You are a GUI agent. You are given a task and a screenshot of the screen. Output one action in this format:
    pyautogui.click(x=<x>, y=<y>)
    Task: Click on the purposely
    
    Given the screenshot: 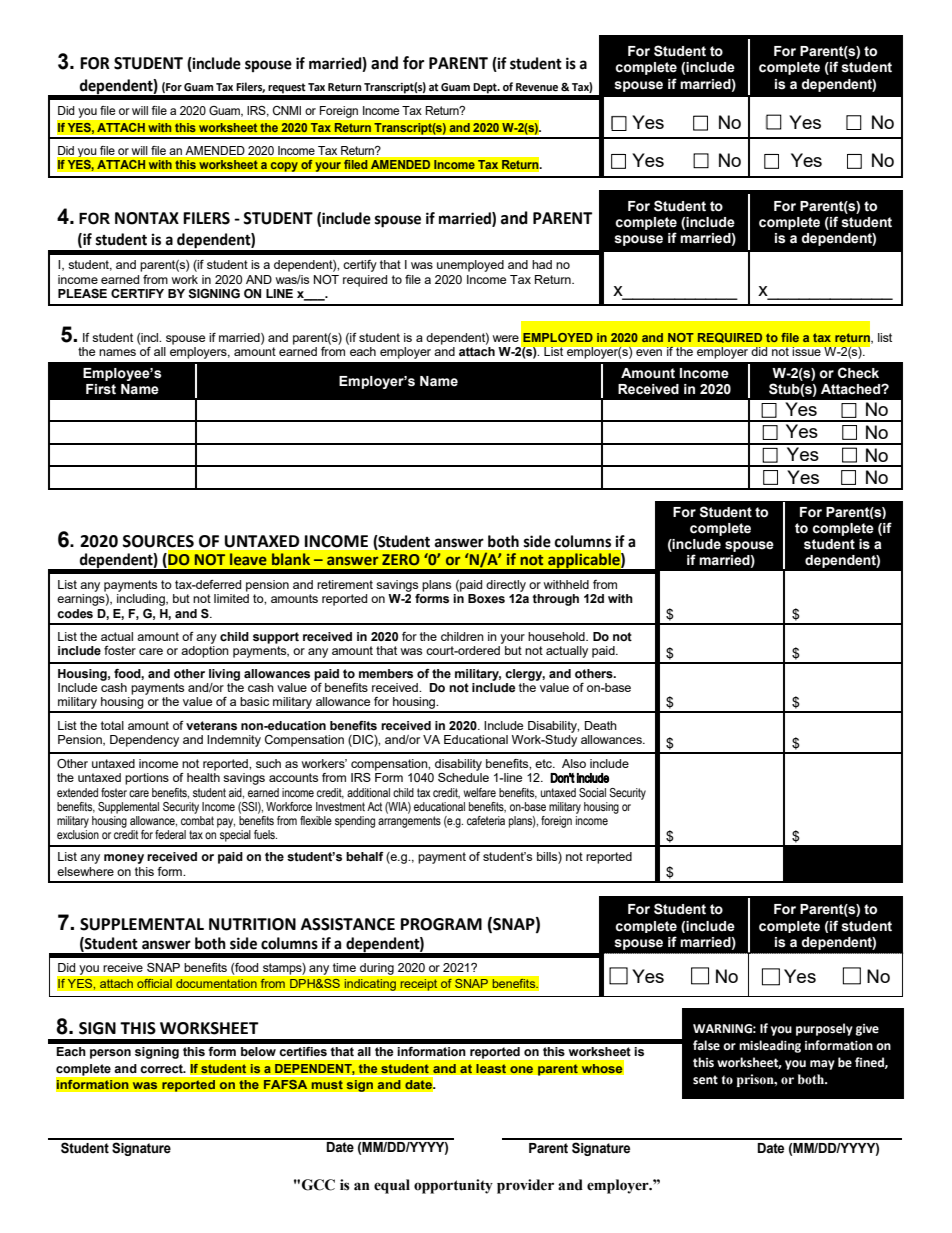 What is the action you would take?
    pyautogui.click(x=824, y=1029)
